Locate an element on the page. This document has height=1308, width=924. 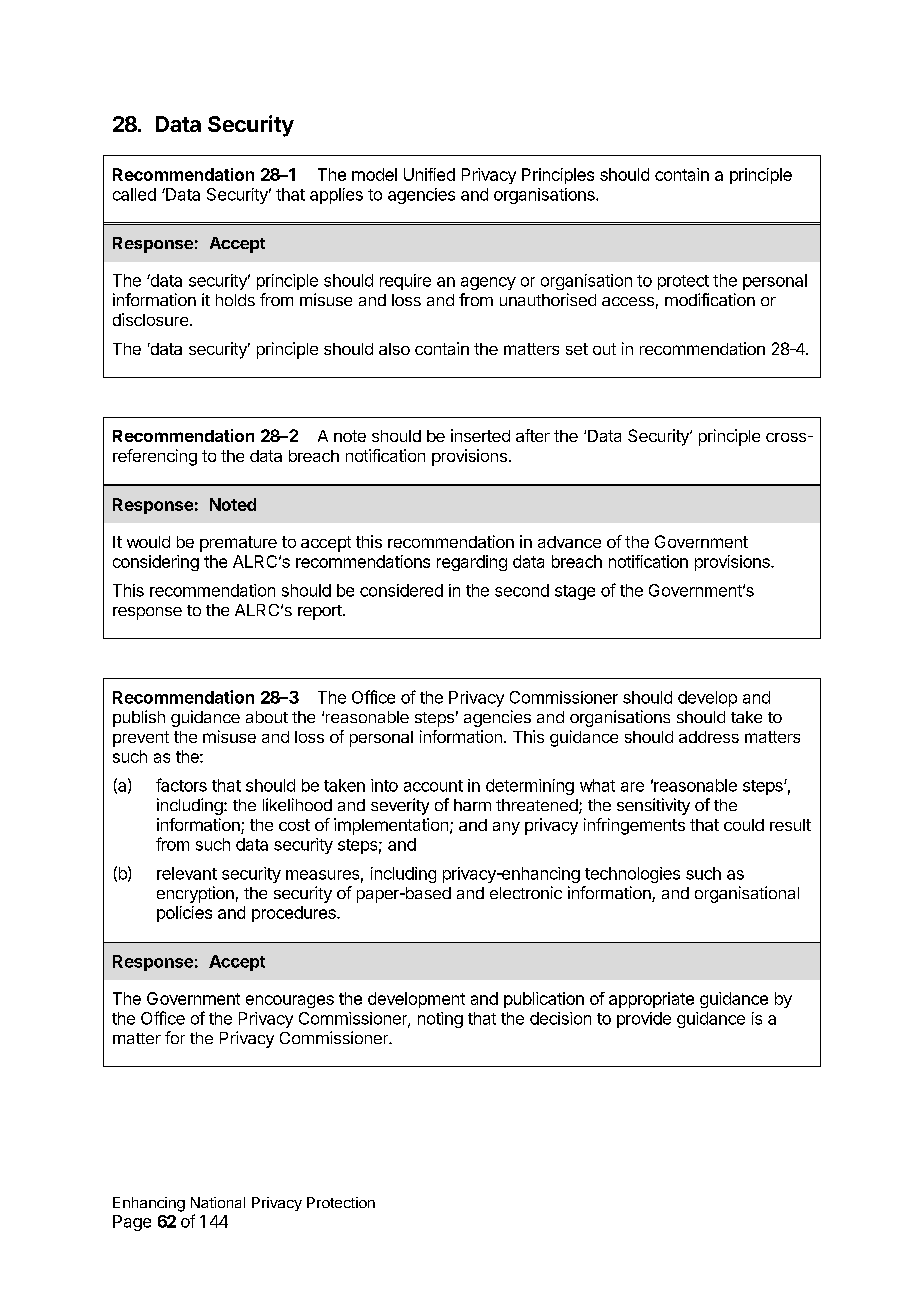
Unified is located at coordinates (429, 174).
